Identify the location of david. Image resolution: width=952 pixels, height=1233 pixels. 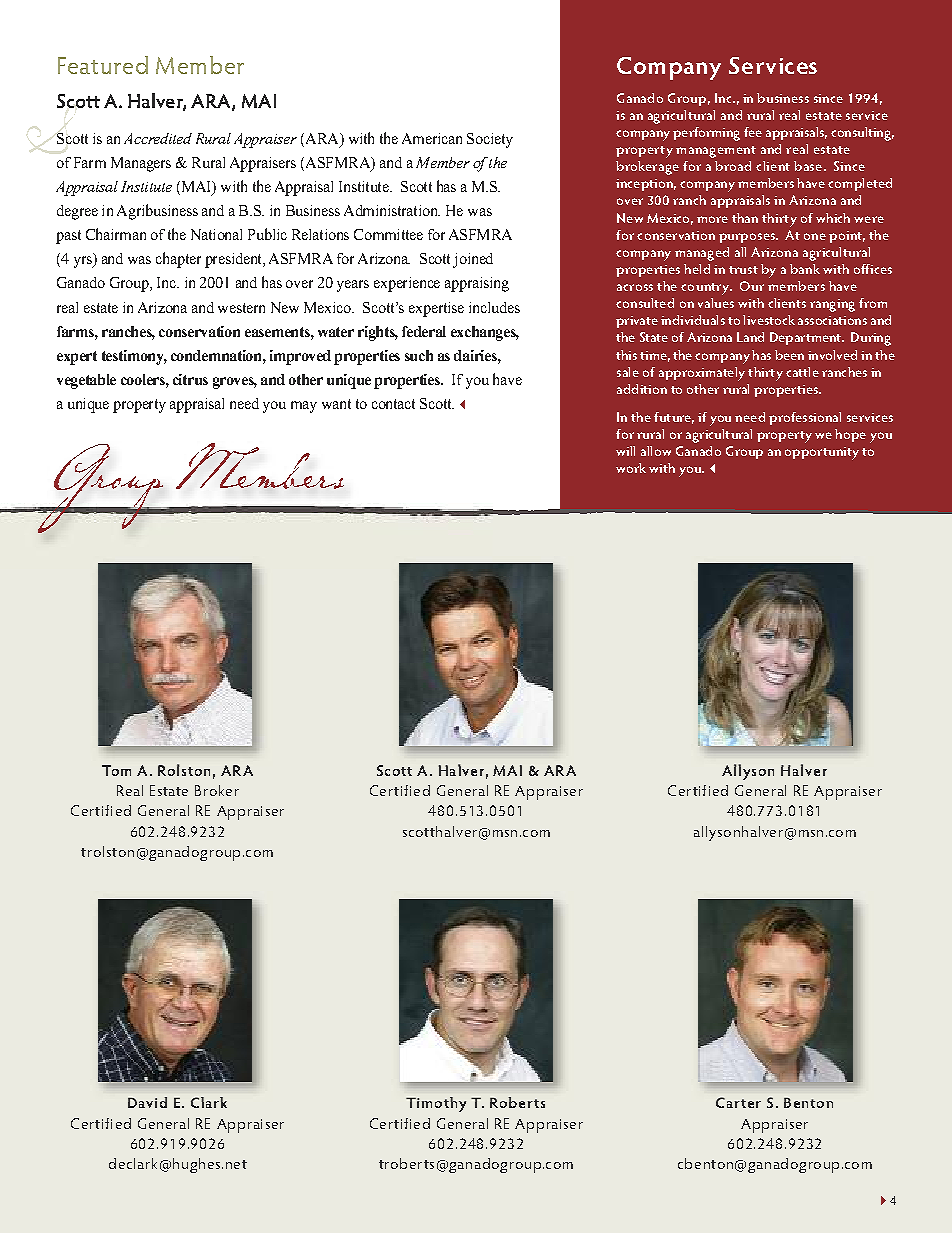
(147, 1102).
